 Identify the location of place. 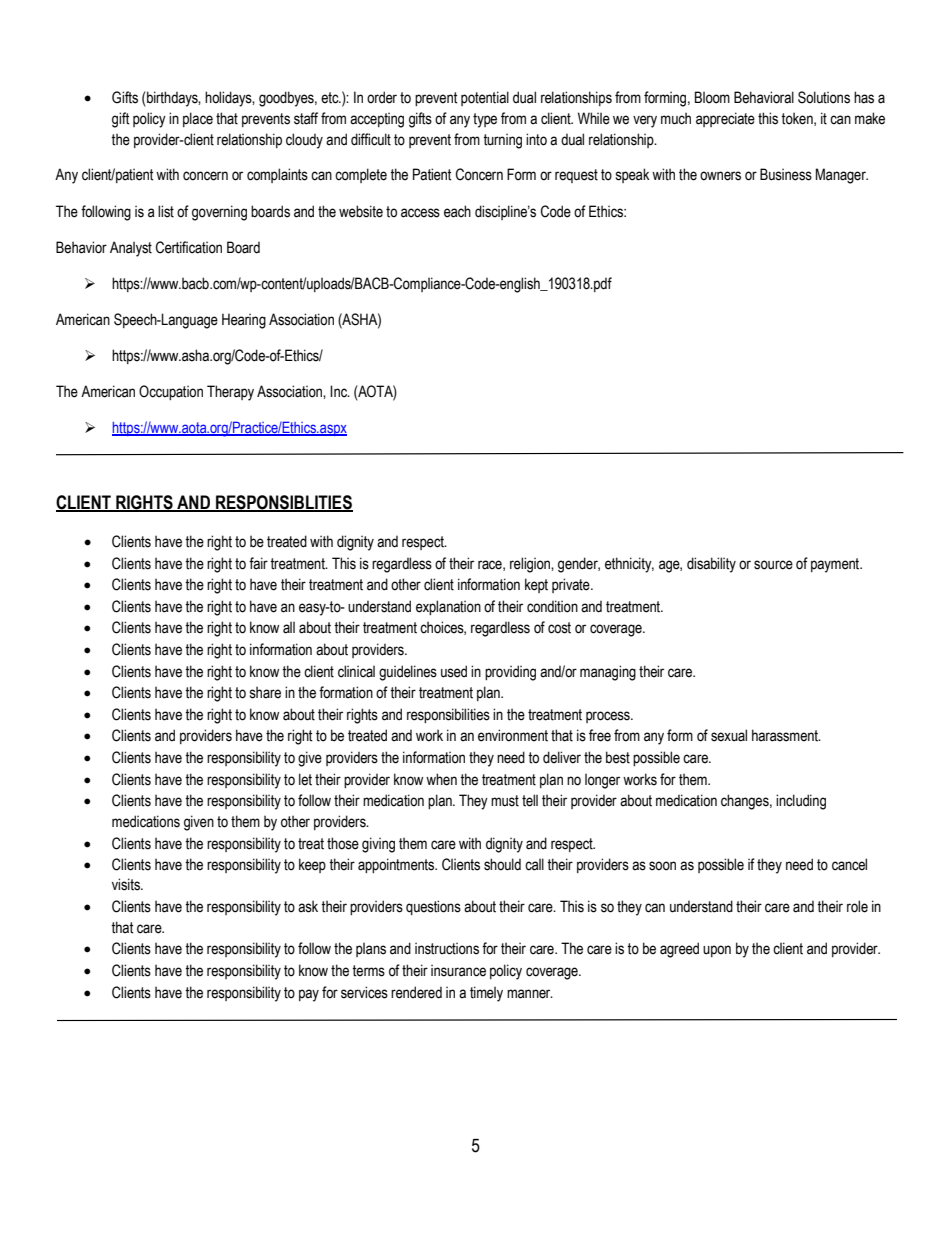
(198, 119).
